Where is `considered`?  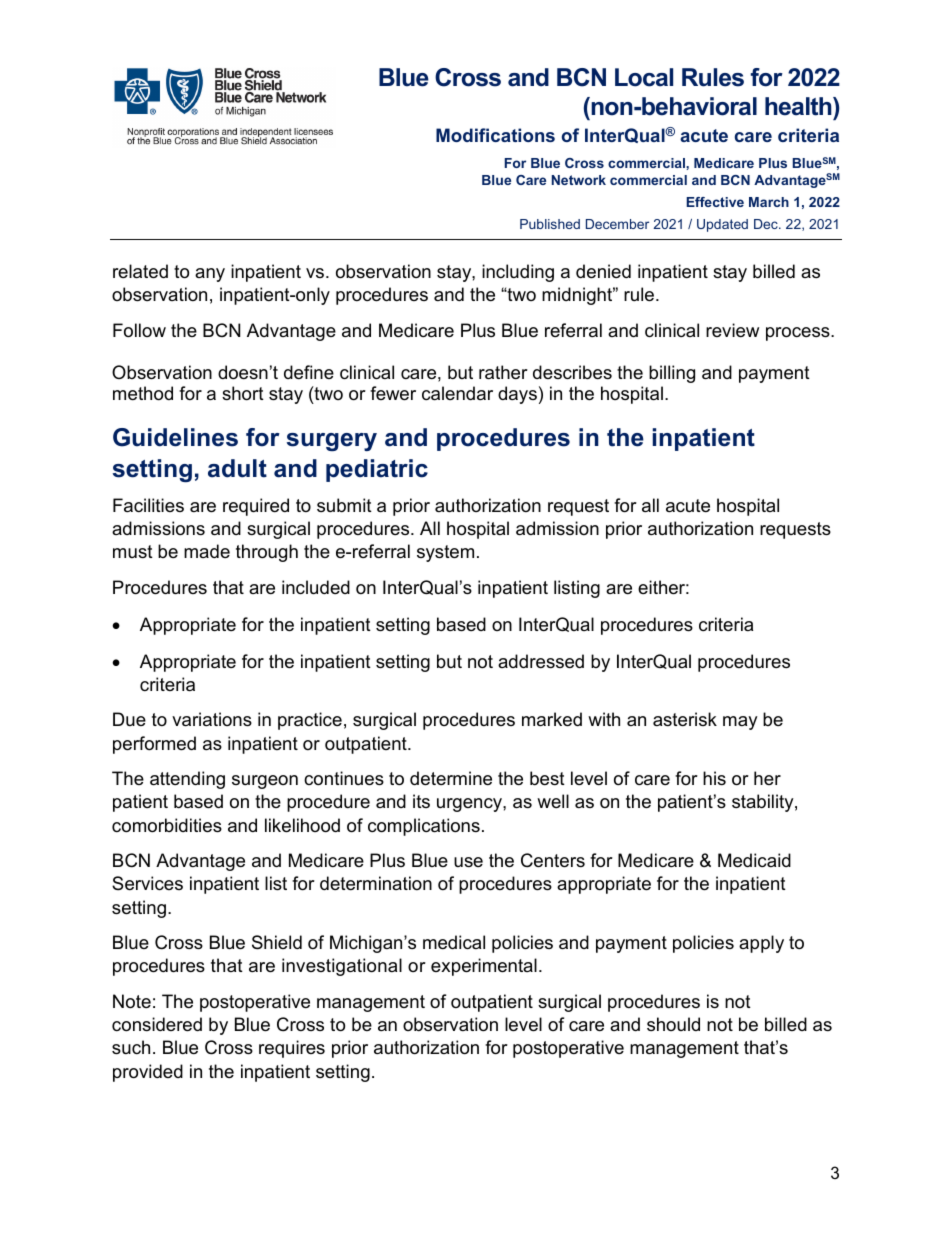
considered is located at coordinates (157, 1024).
